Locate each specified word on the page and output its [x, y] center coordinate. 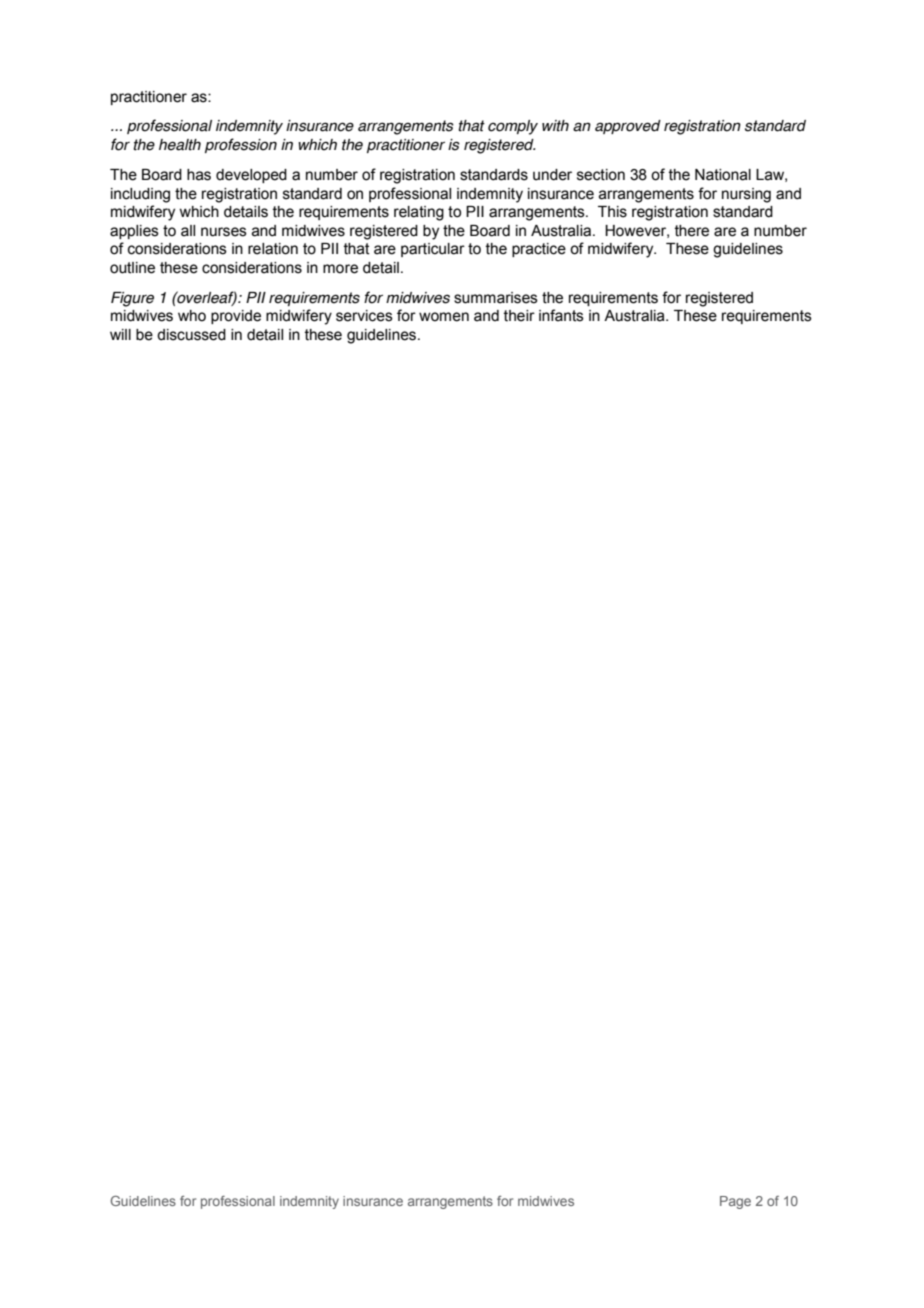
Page [735, 1202]
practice [539, 250]
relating [419, 213]
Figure [132, 299]
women [444, 317]
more [340, 269]
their [519, 316]
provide [236, 317]
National [723, 175]
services [364, 316]
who [192, 316]
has [199, 175]
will [120, 334]
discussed [191, 335]
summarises [496, 298]
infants [561, 315]
